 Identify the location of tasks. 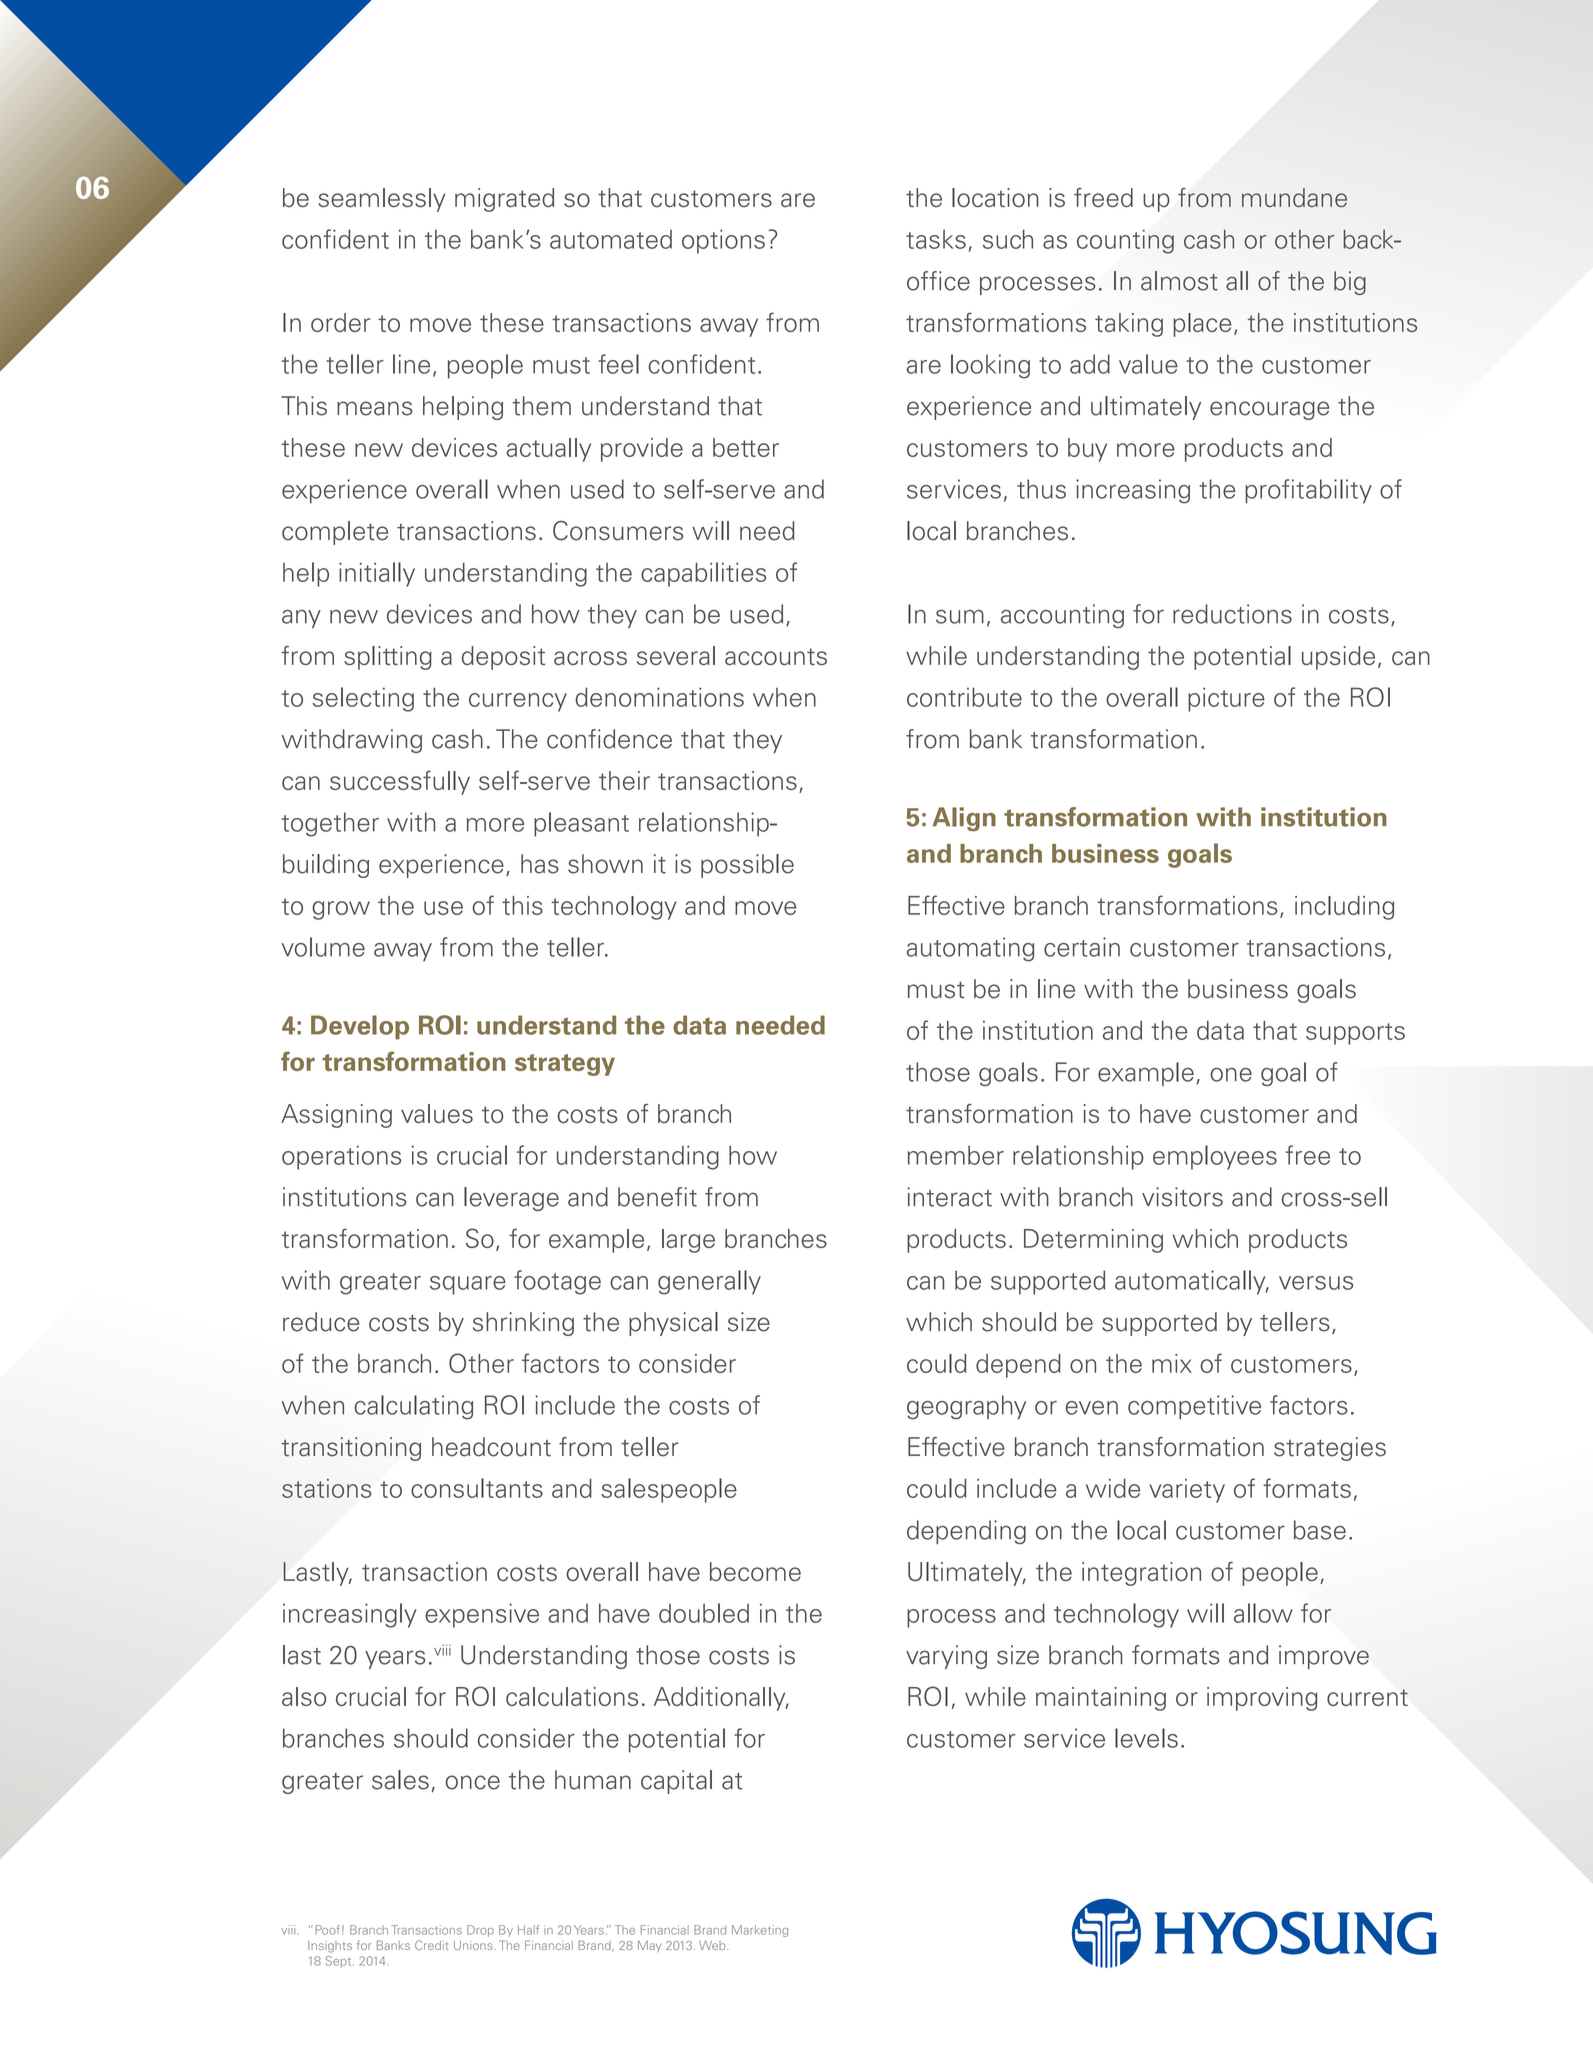
(936, 239).
